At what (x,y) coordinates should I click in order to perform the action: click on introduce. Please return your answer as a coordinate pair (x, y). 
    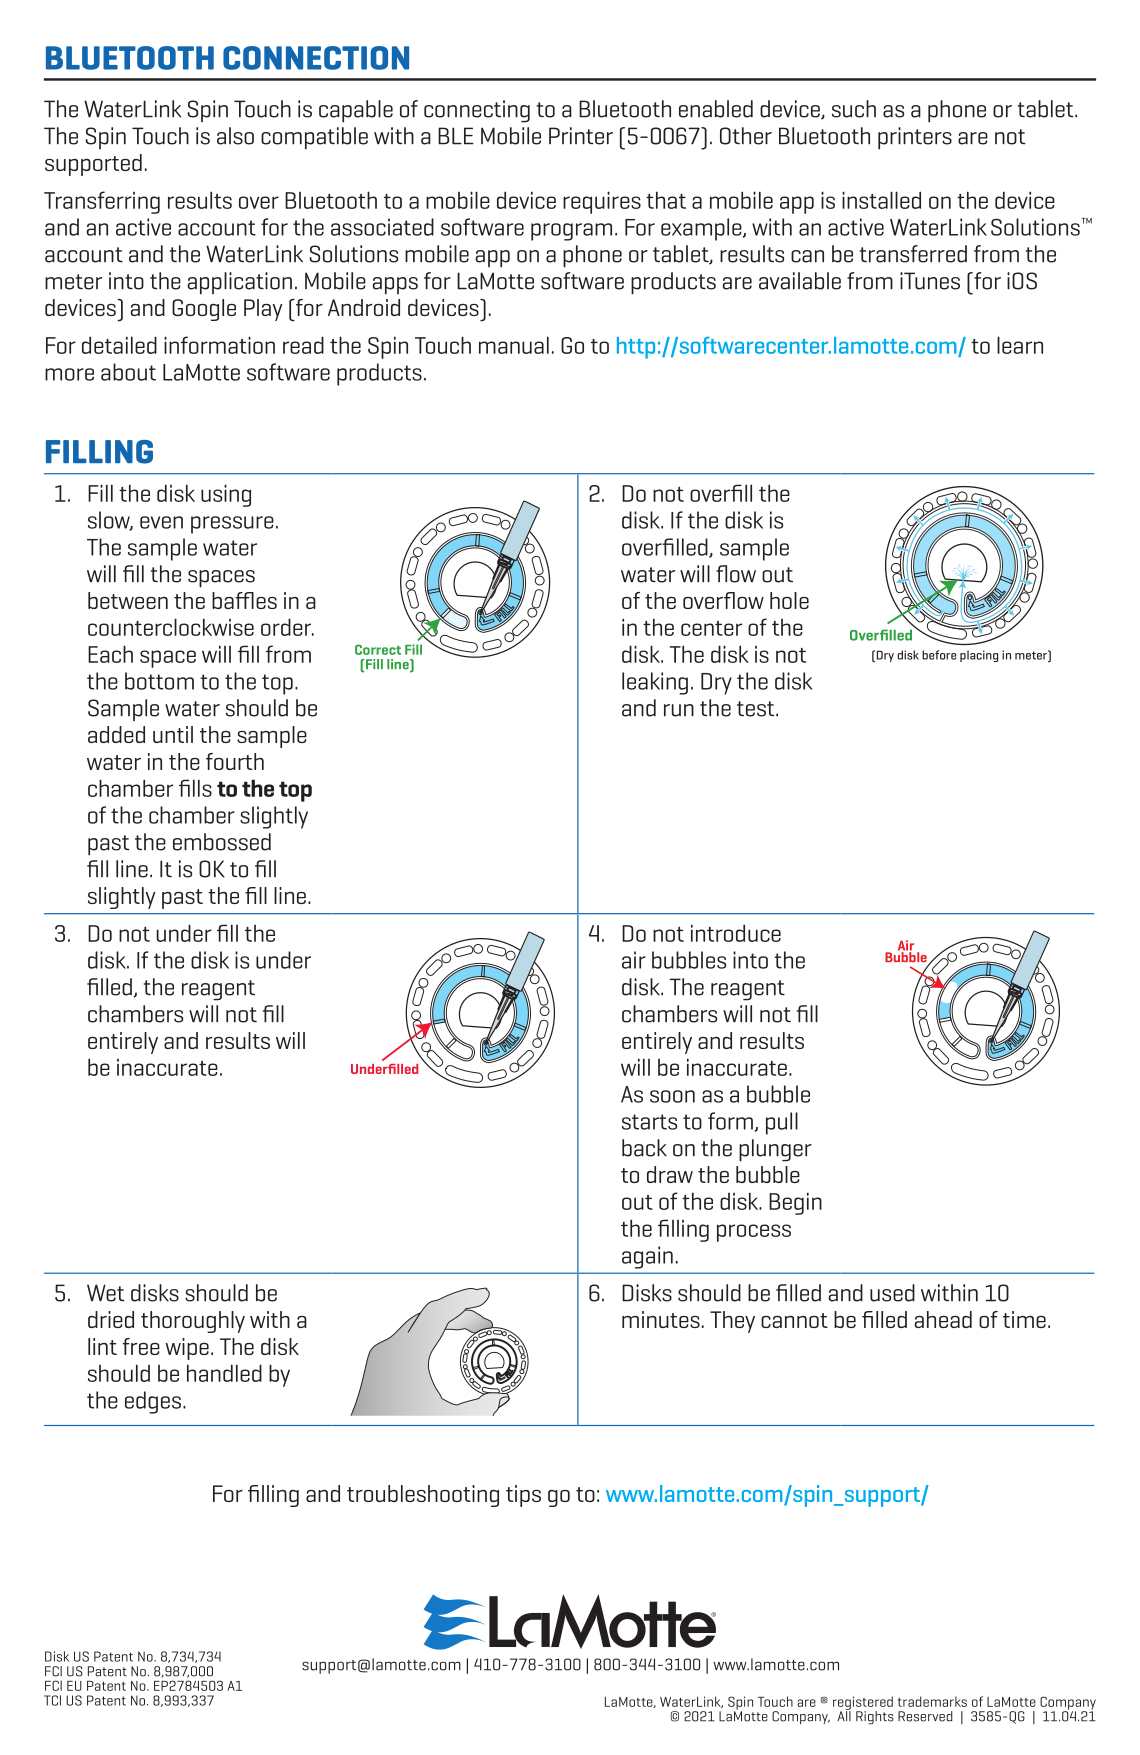
    Looking at the image, I should click on (736, 933).
